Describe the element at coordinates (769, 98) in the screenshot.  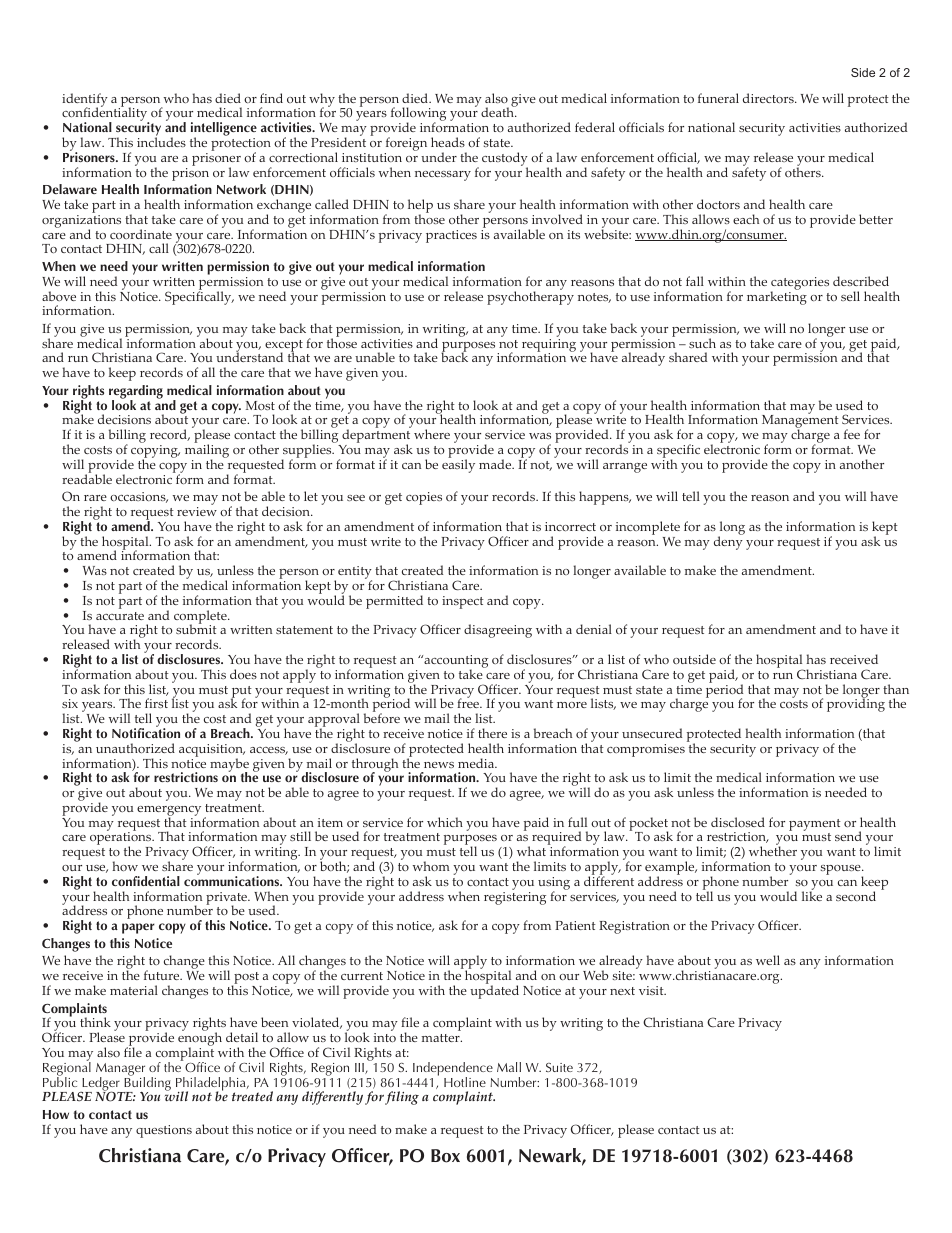
I see `directors` at that location.
